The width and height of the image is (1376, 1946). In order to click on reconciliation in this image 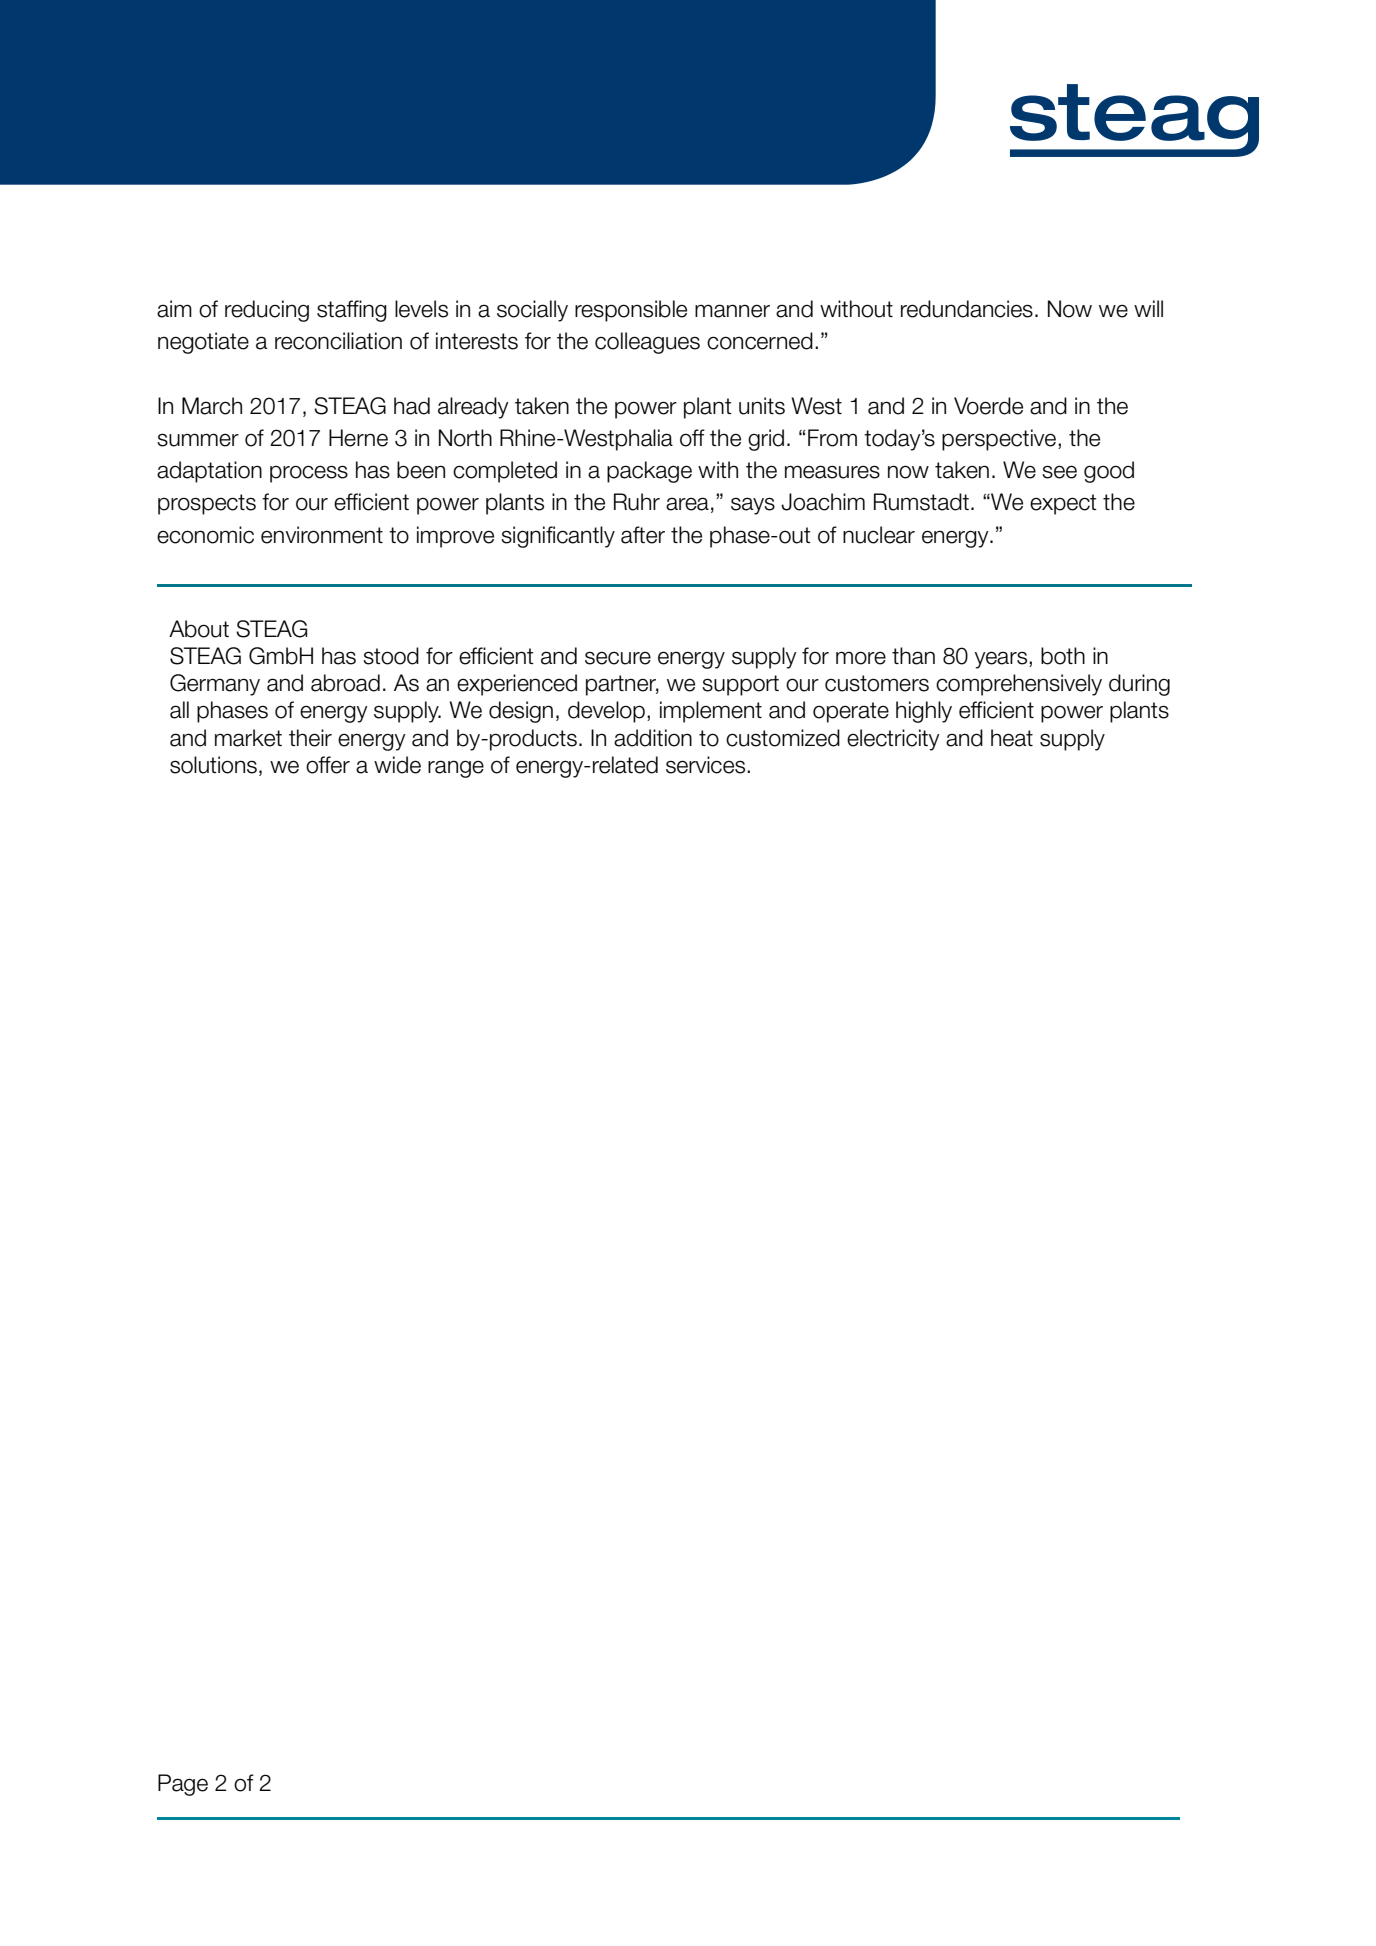, I will do `click(338, 341)`.
